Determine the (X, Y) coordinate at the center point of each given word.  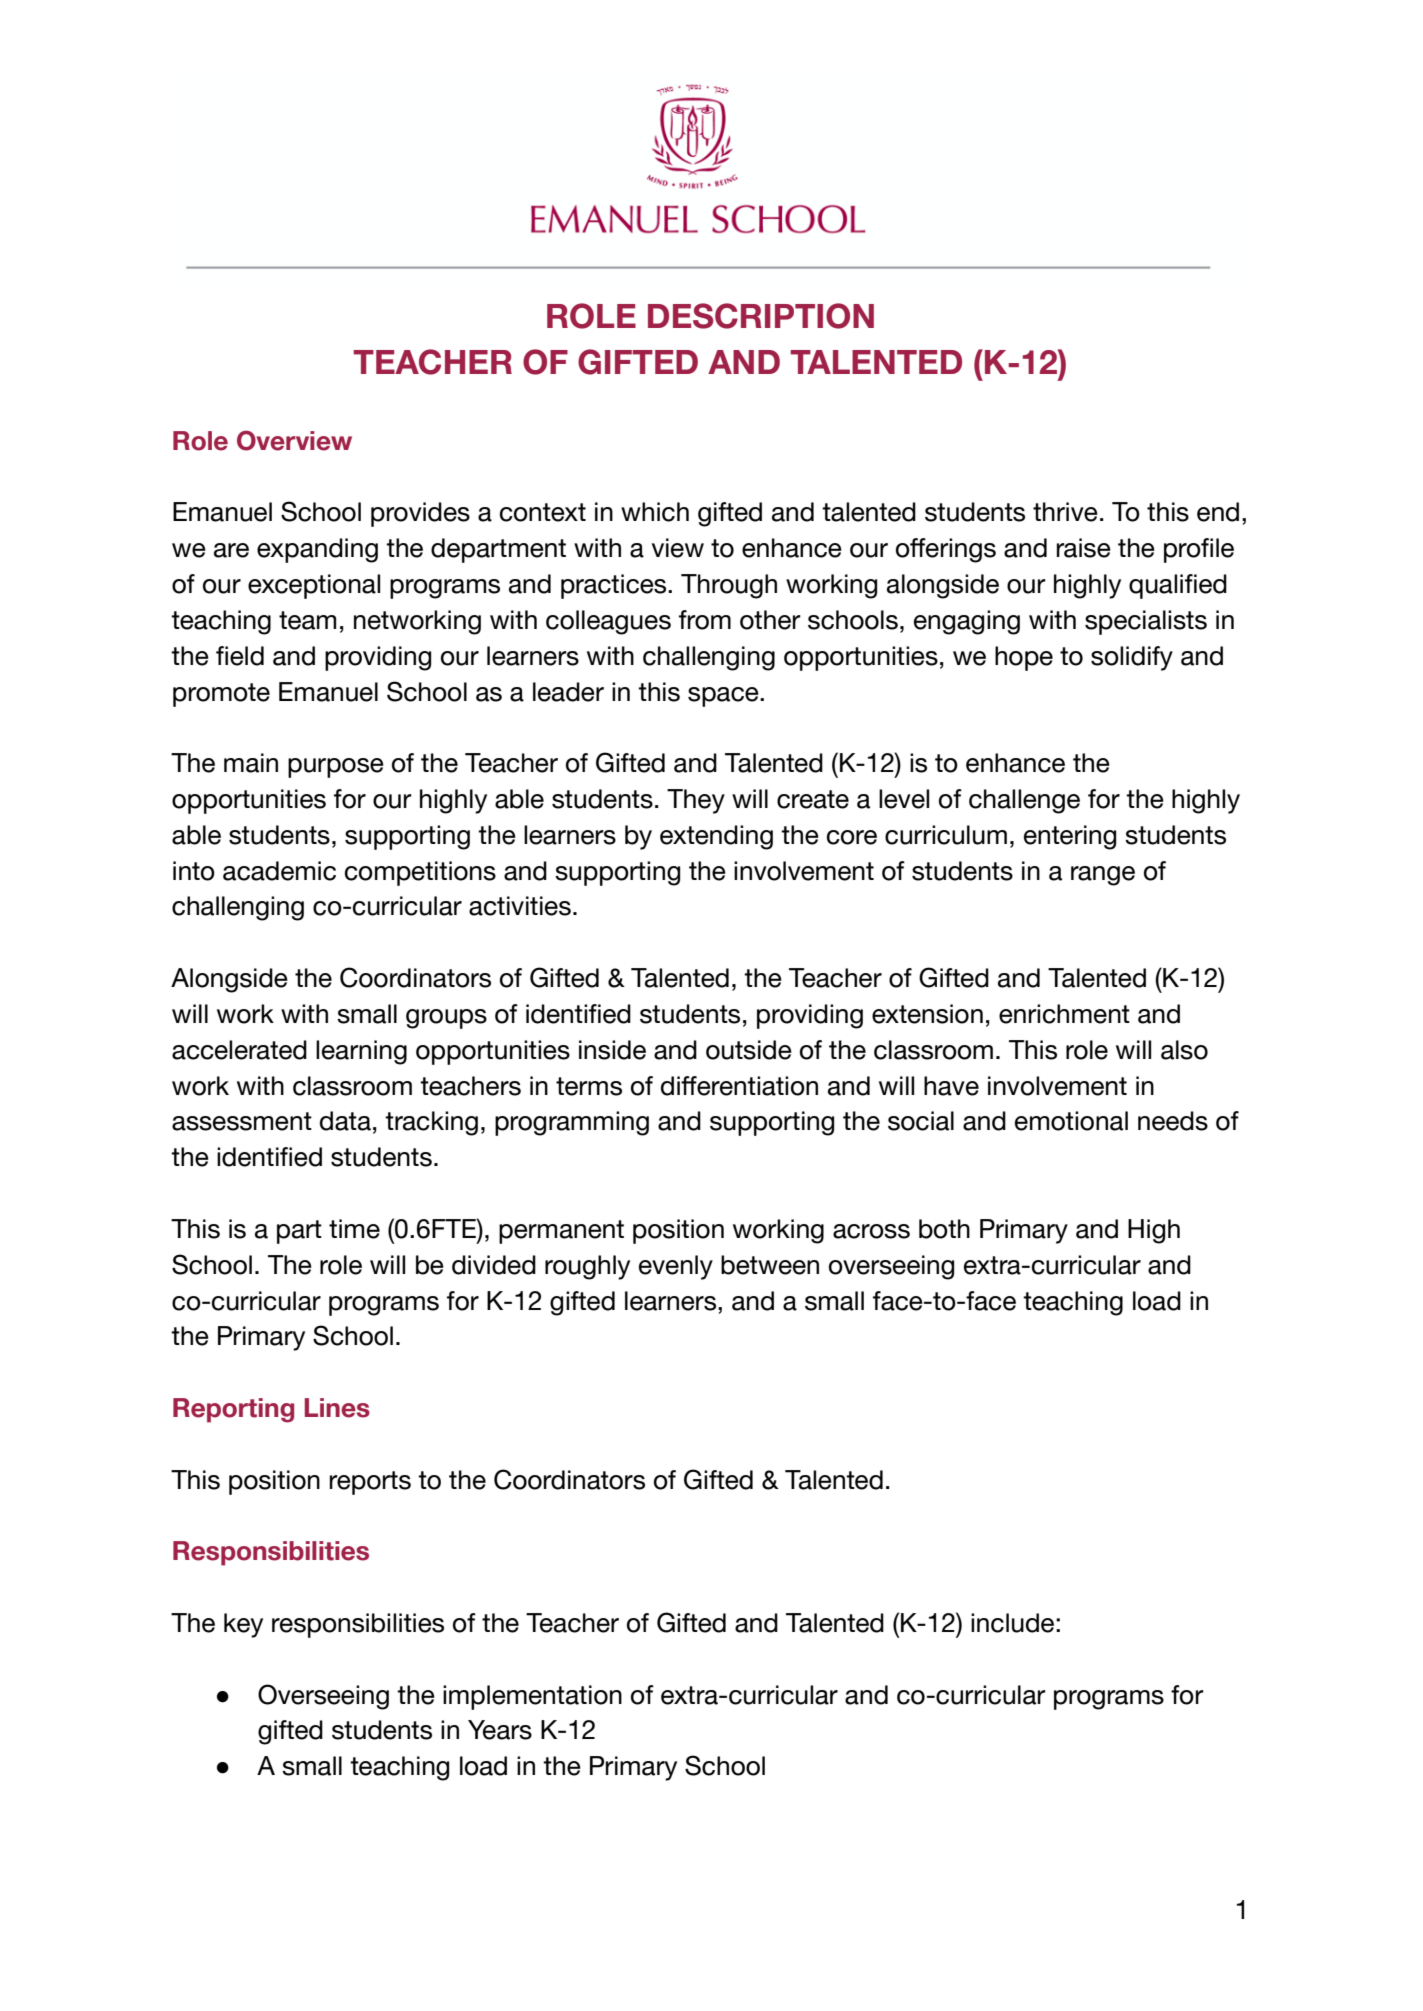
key (243, 1625)
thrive (1065, 512)
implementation (532, 1697)
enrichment (1064, 1014)
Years (500, 1730)
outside (749, 1050)
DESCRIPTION (761, 316)
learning (361, 1052)
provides (420, 514)
